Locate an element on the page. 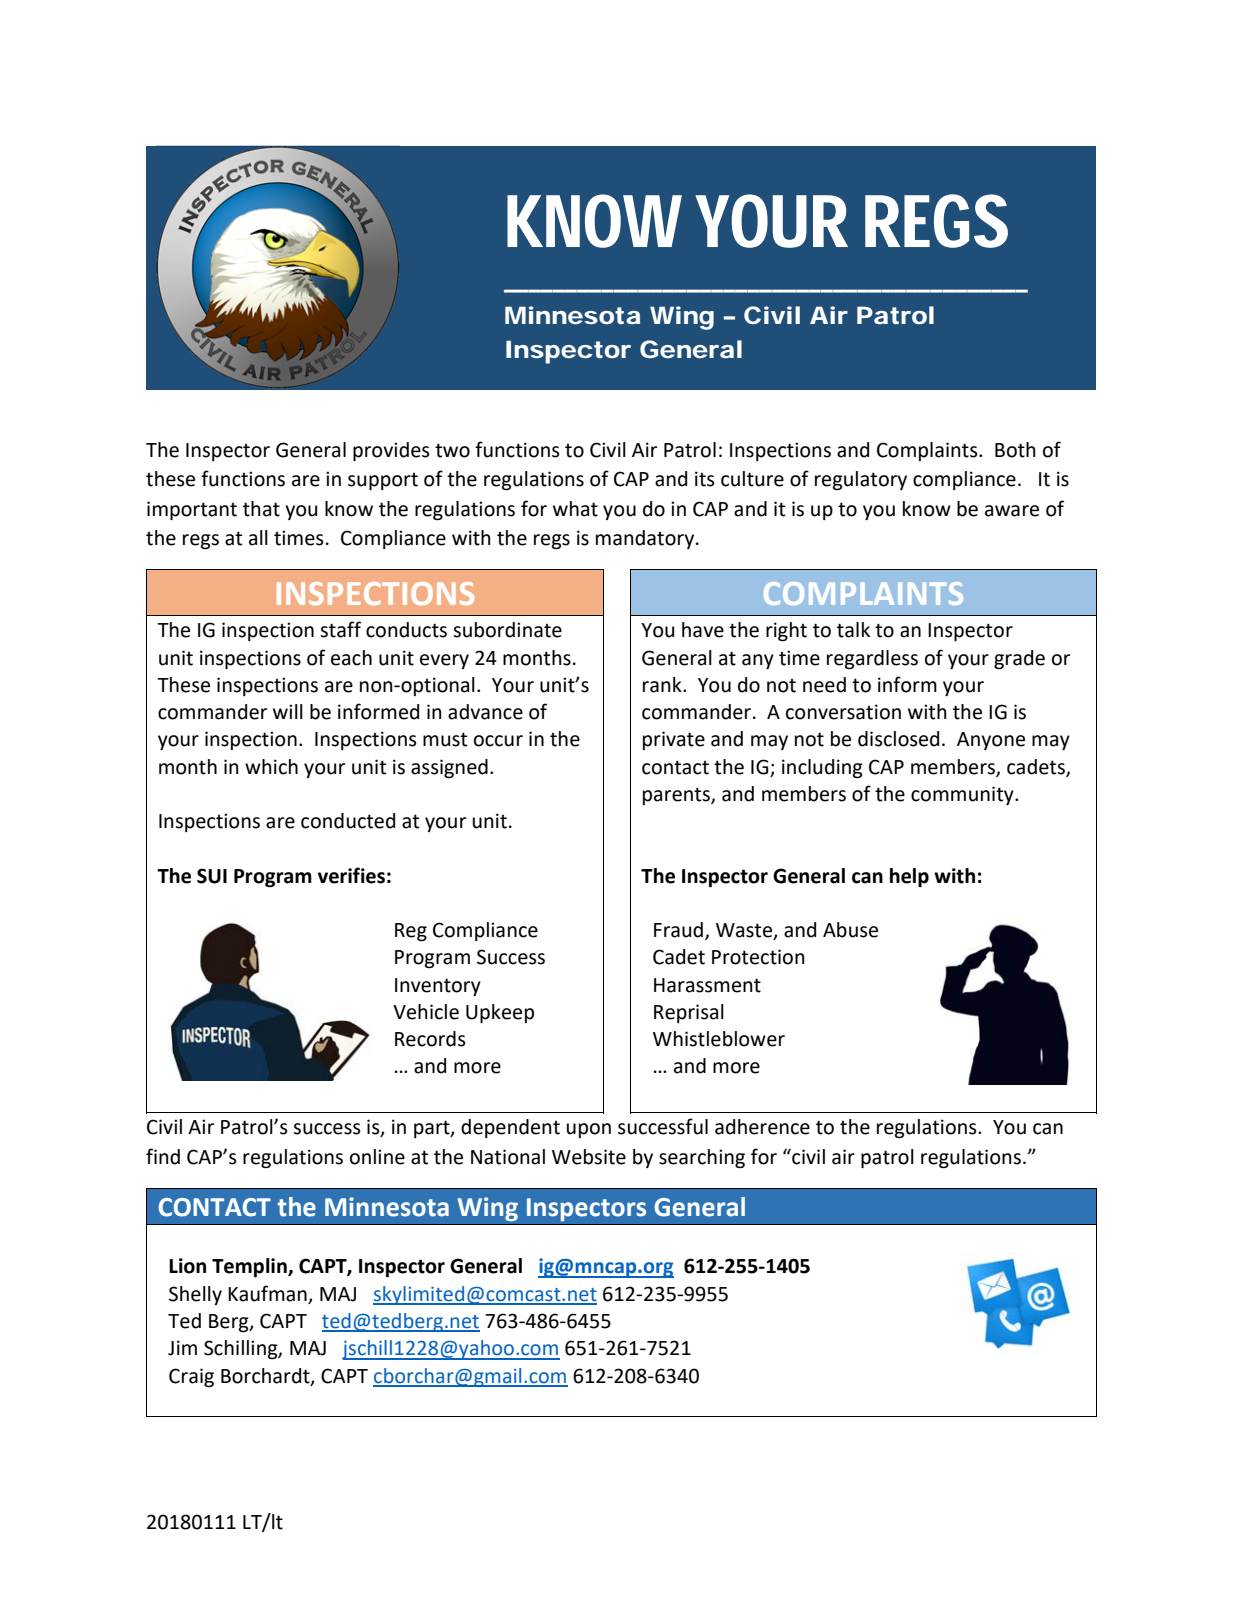 The width and height of the document is (1243, 1608). private is located at coordinates (674, 740).
